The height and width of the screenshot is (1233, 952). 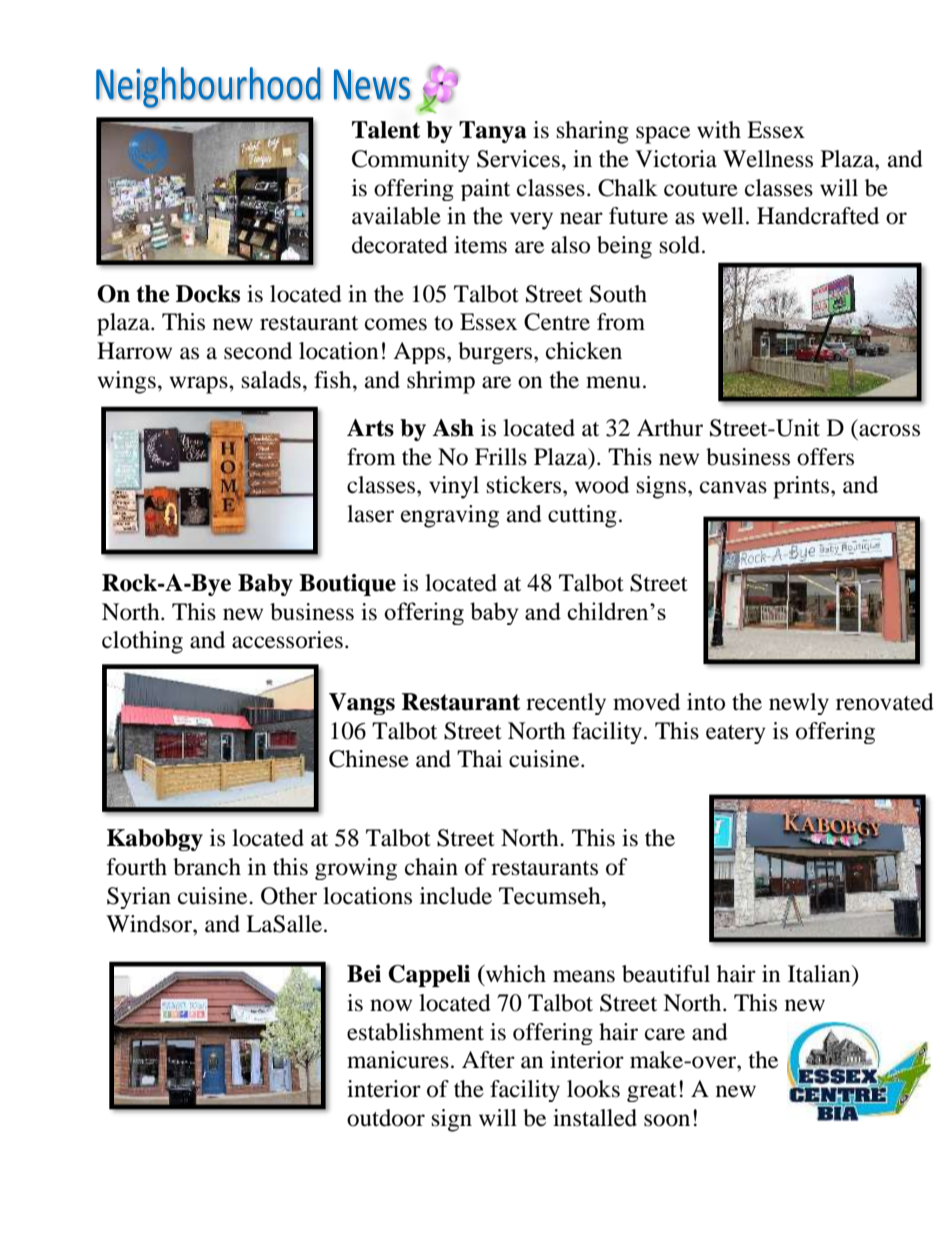 What do you see at coordinates (199, 385) in the screenshot?
I see `wraps` at bounding box center [199, 385].
